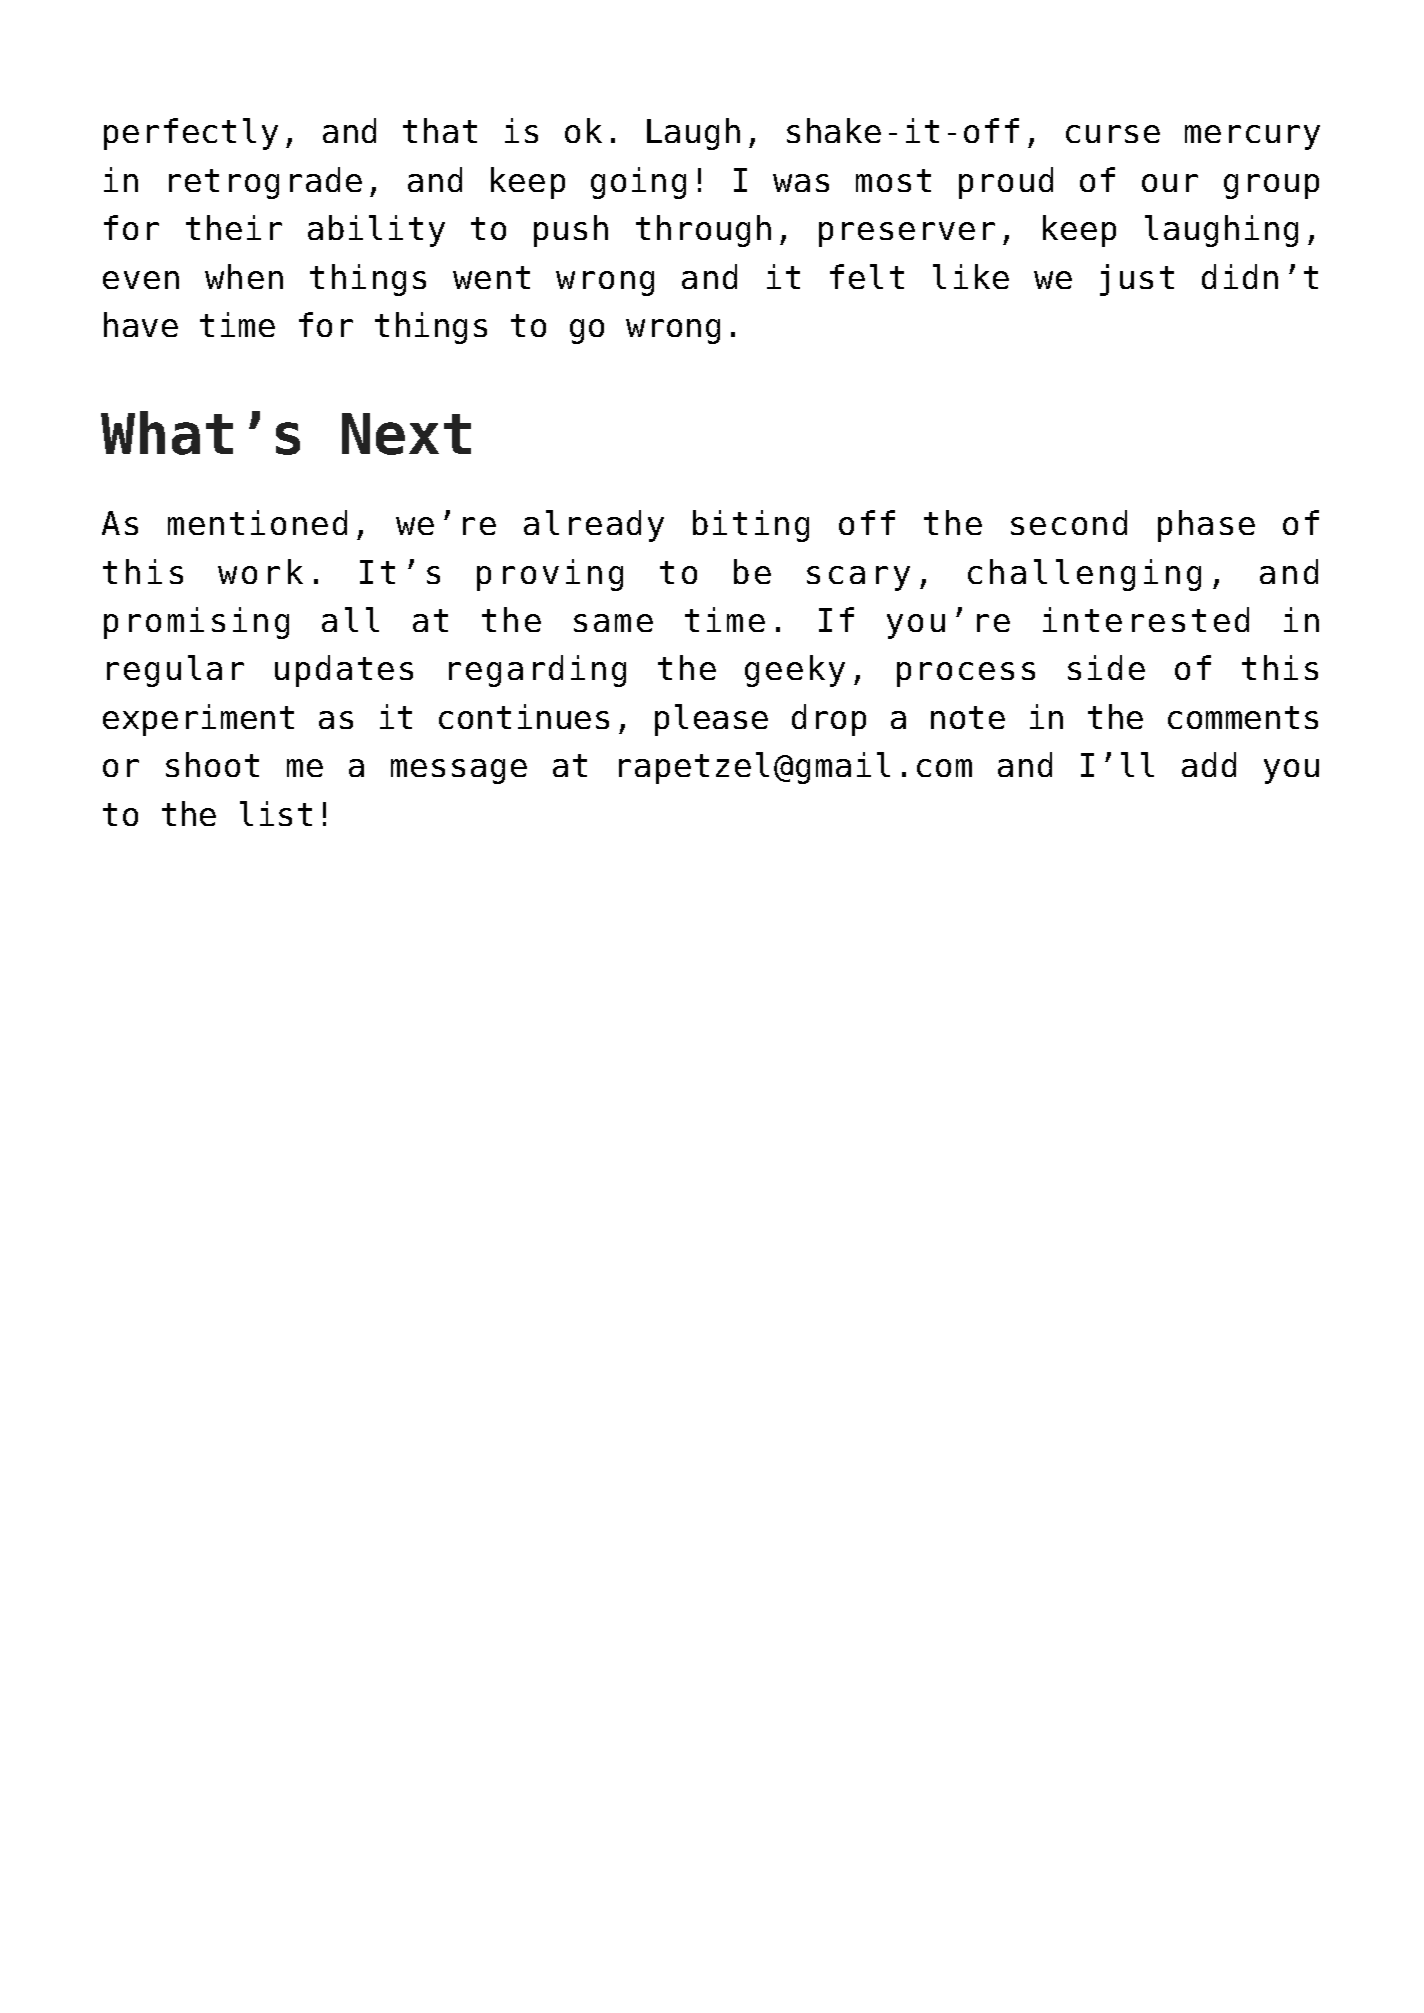  I want to click on just, so click(1137, 280).
